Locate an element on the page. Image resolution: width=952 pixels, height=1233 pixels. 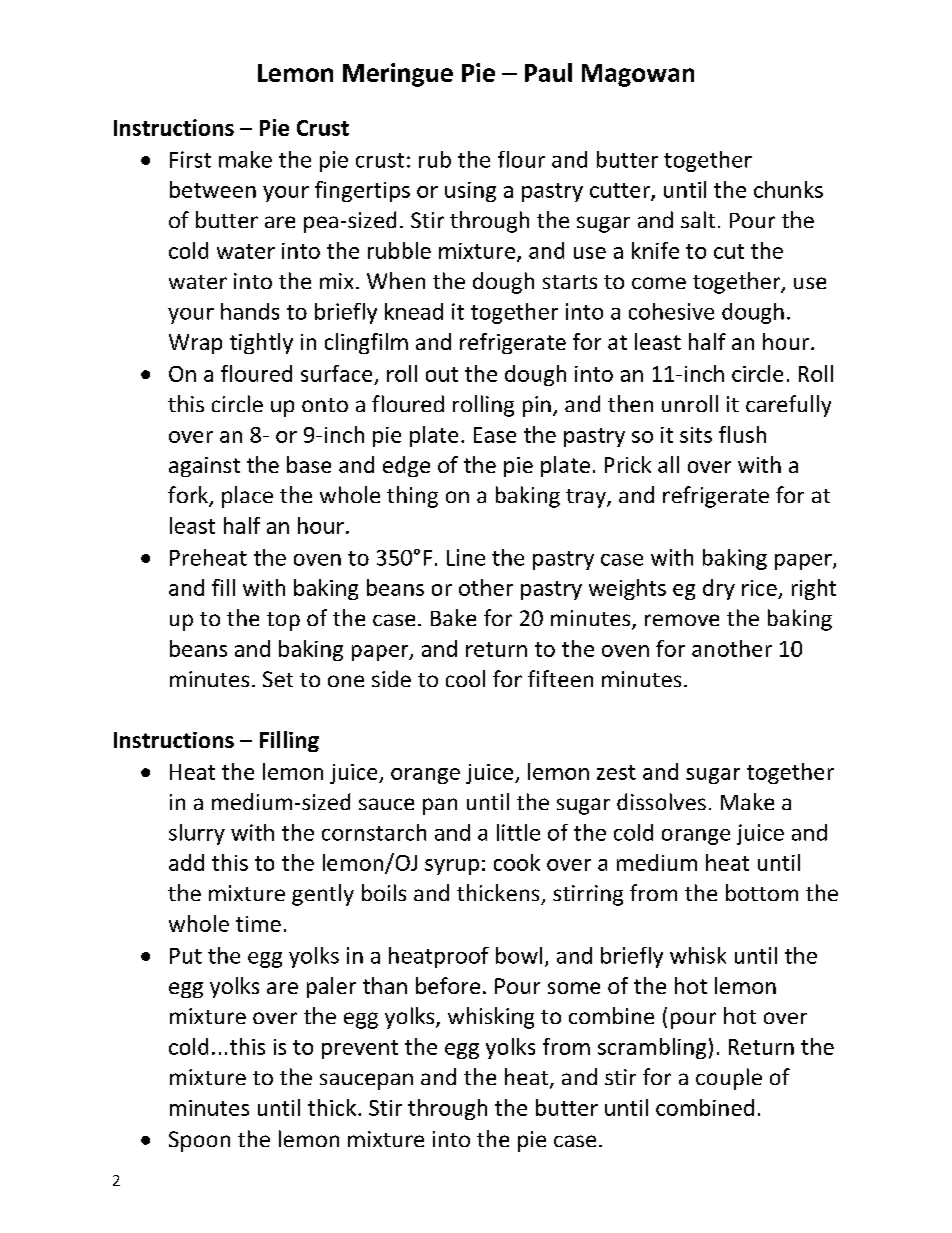
Bake is located at coordinates (453, 617).
